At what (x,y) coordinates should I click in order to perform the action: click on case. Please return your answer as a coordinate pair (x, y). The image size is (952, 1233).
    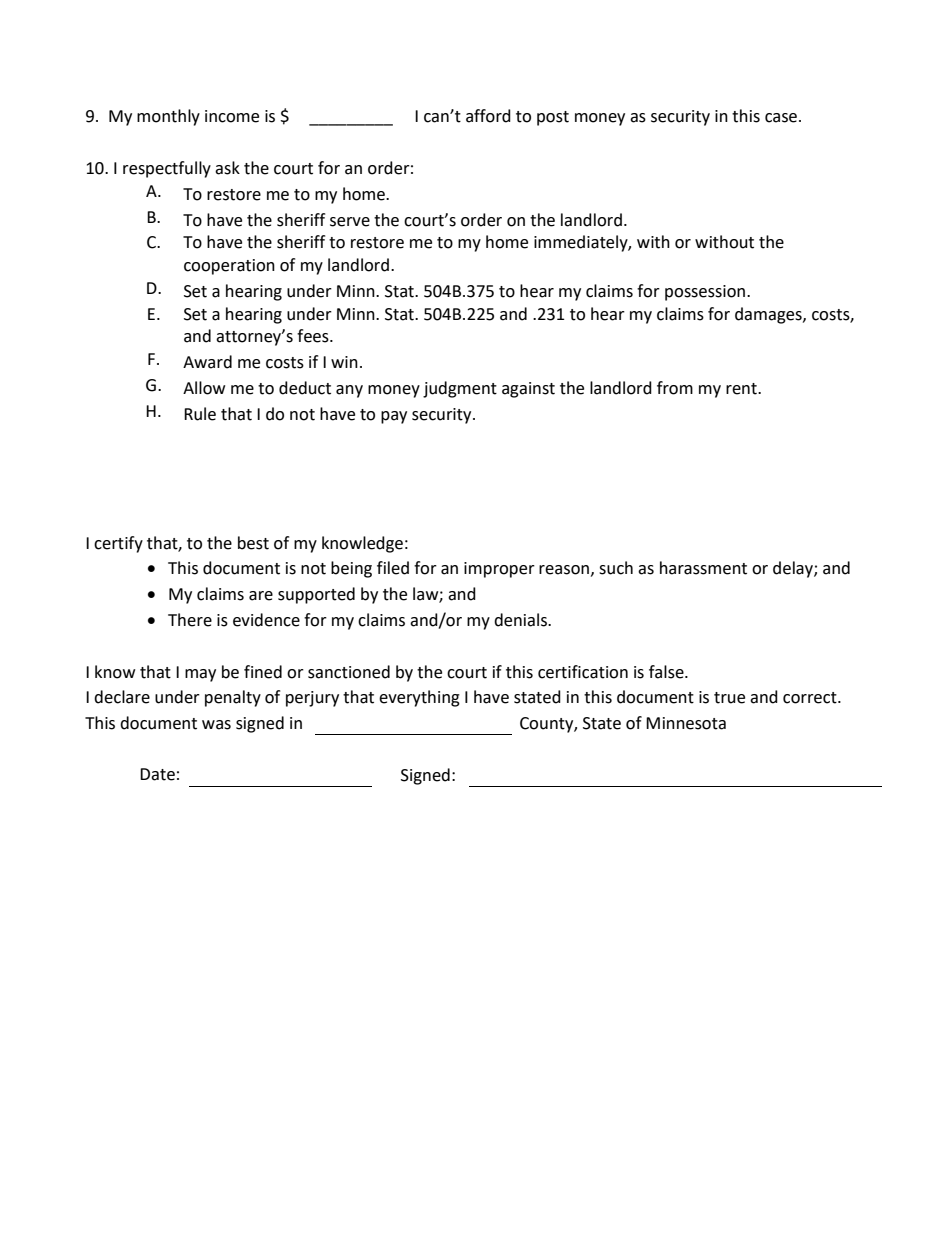
    Looking at the image, I should click on (781, 118).
